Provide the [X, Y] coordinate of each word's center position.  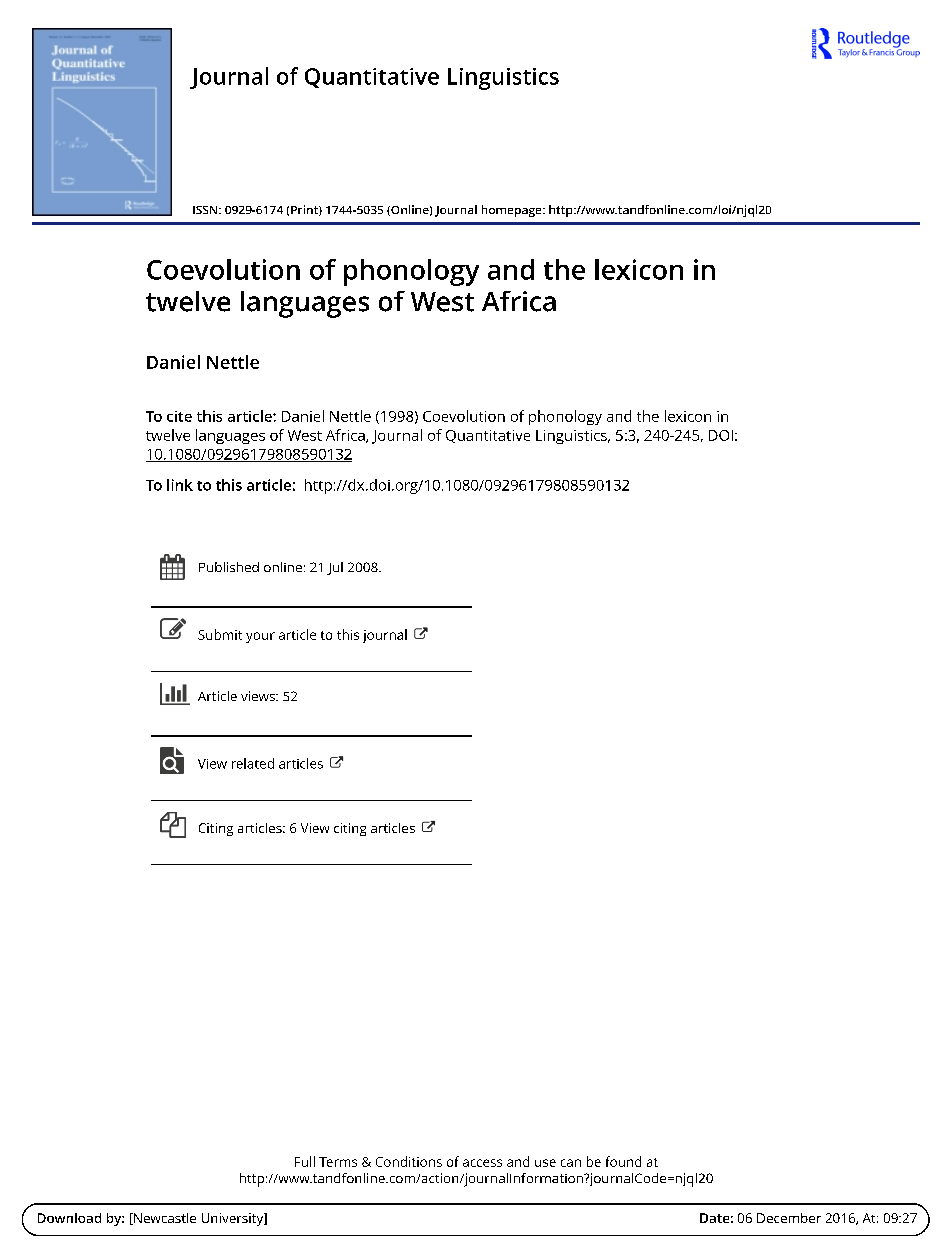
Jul [335, 568]
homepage [513, 211]
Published [229, 567]
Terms [338, 1162]
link [180, 485]
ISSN [206, 210]
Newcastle [164, 1219]
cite [179, 416]
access [482, 1163]
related [253, 763]
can [571, 1163]
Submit [220, 634]
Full [305, 1161]
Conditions [409, 1161]
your [260, 637]
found [623, 1161]
